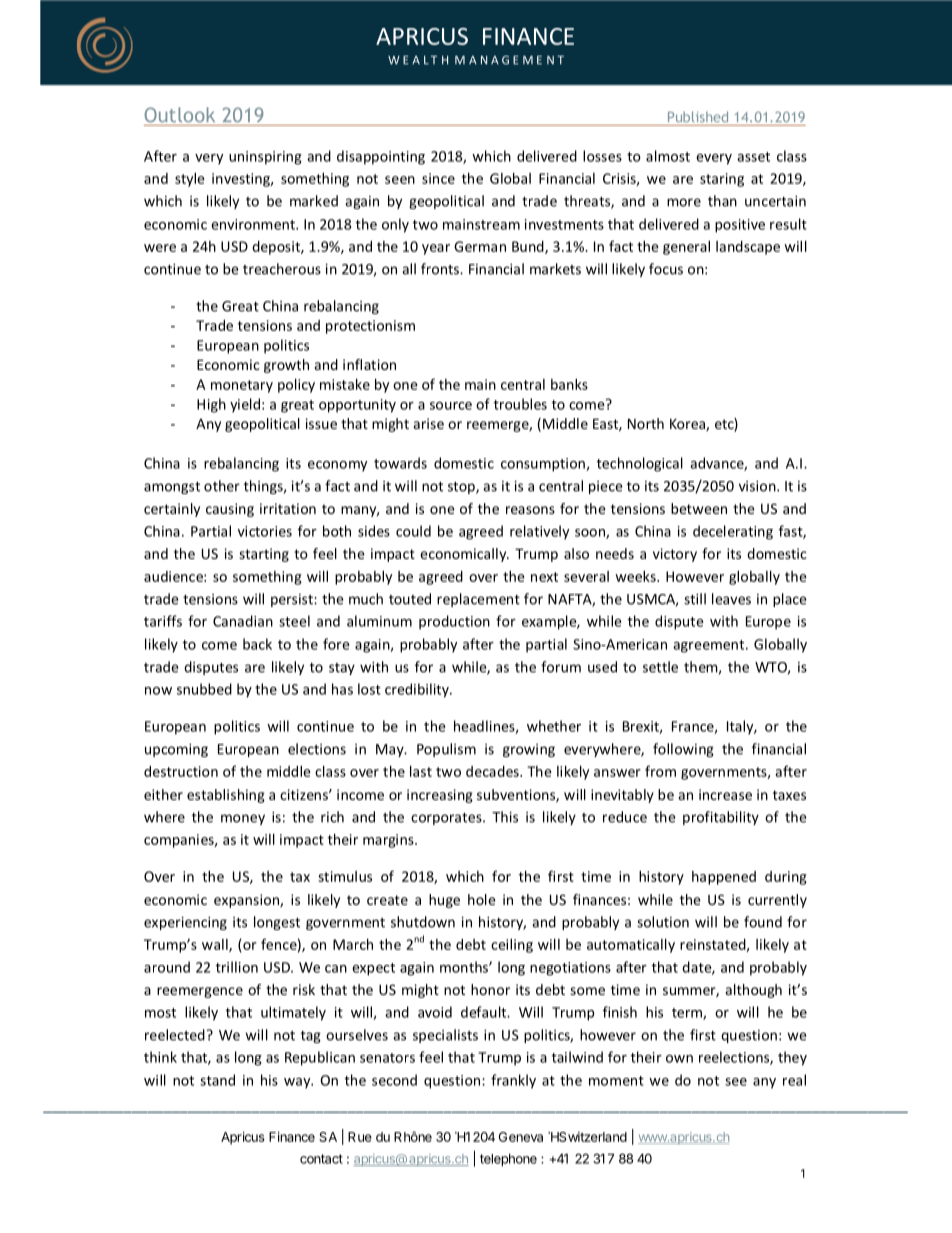  Describe the element at coordinates (265, 158) in the image. I see `uninspiring` at that location.
